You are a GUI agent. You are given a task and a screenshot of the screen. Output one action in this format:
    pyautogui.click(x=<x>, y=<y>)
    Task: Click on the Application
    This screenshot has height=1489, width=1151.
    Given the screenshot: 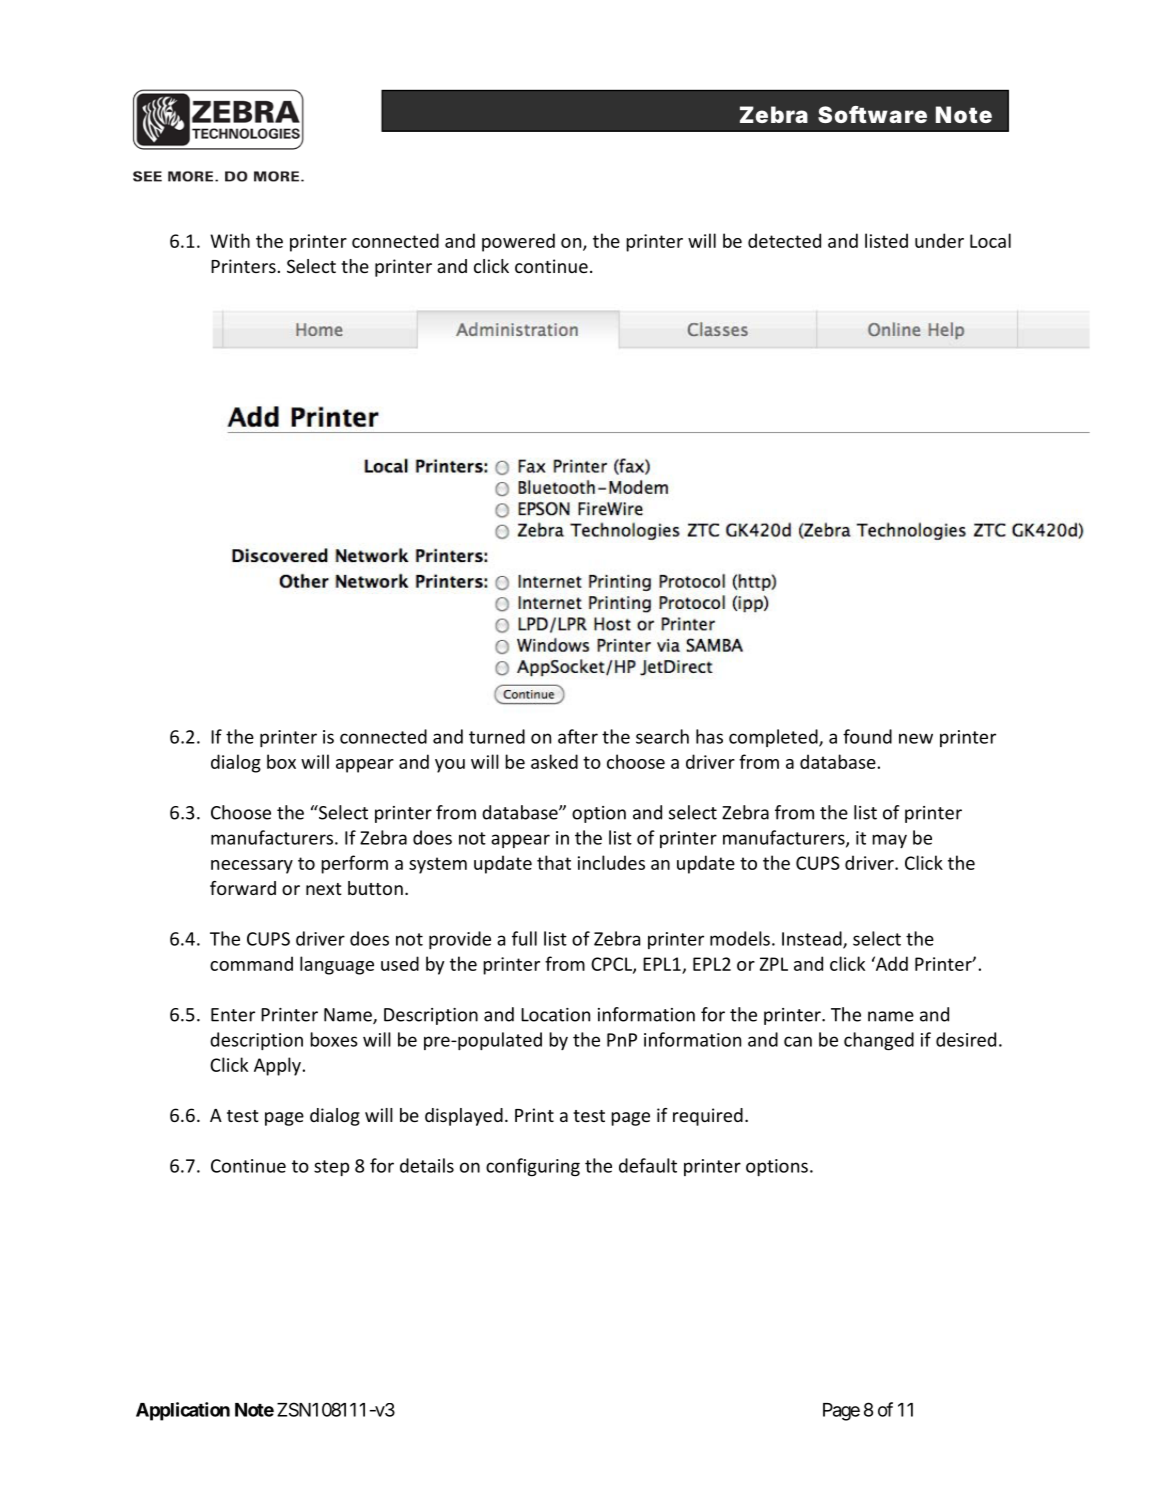 What is the action you would take?
    pyautogui.click(x=183, y=1411)
